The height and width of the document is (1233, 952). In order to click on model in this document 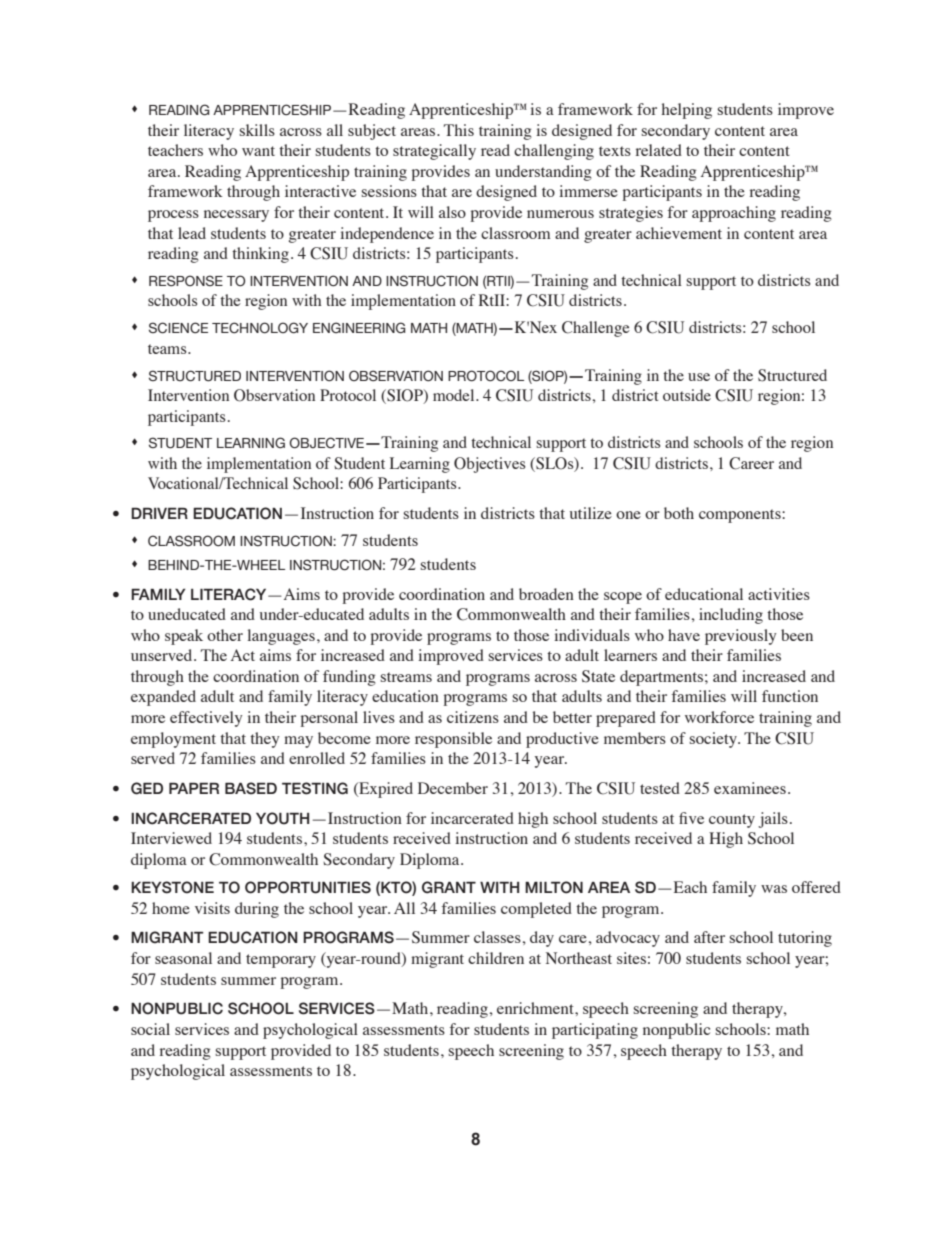, I will do `click(455, 395)`.
